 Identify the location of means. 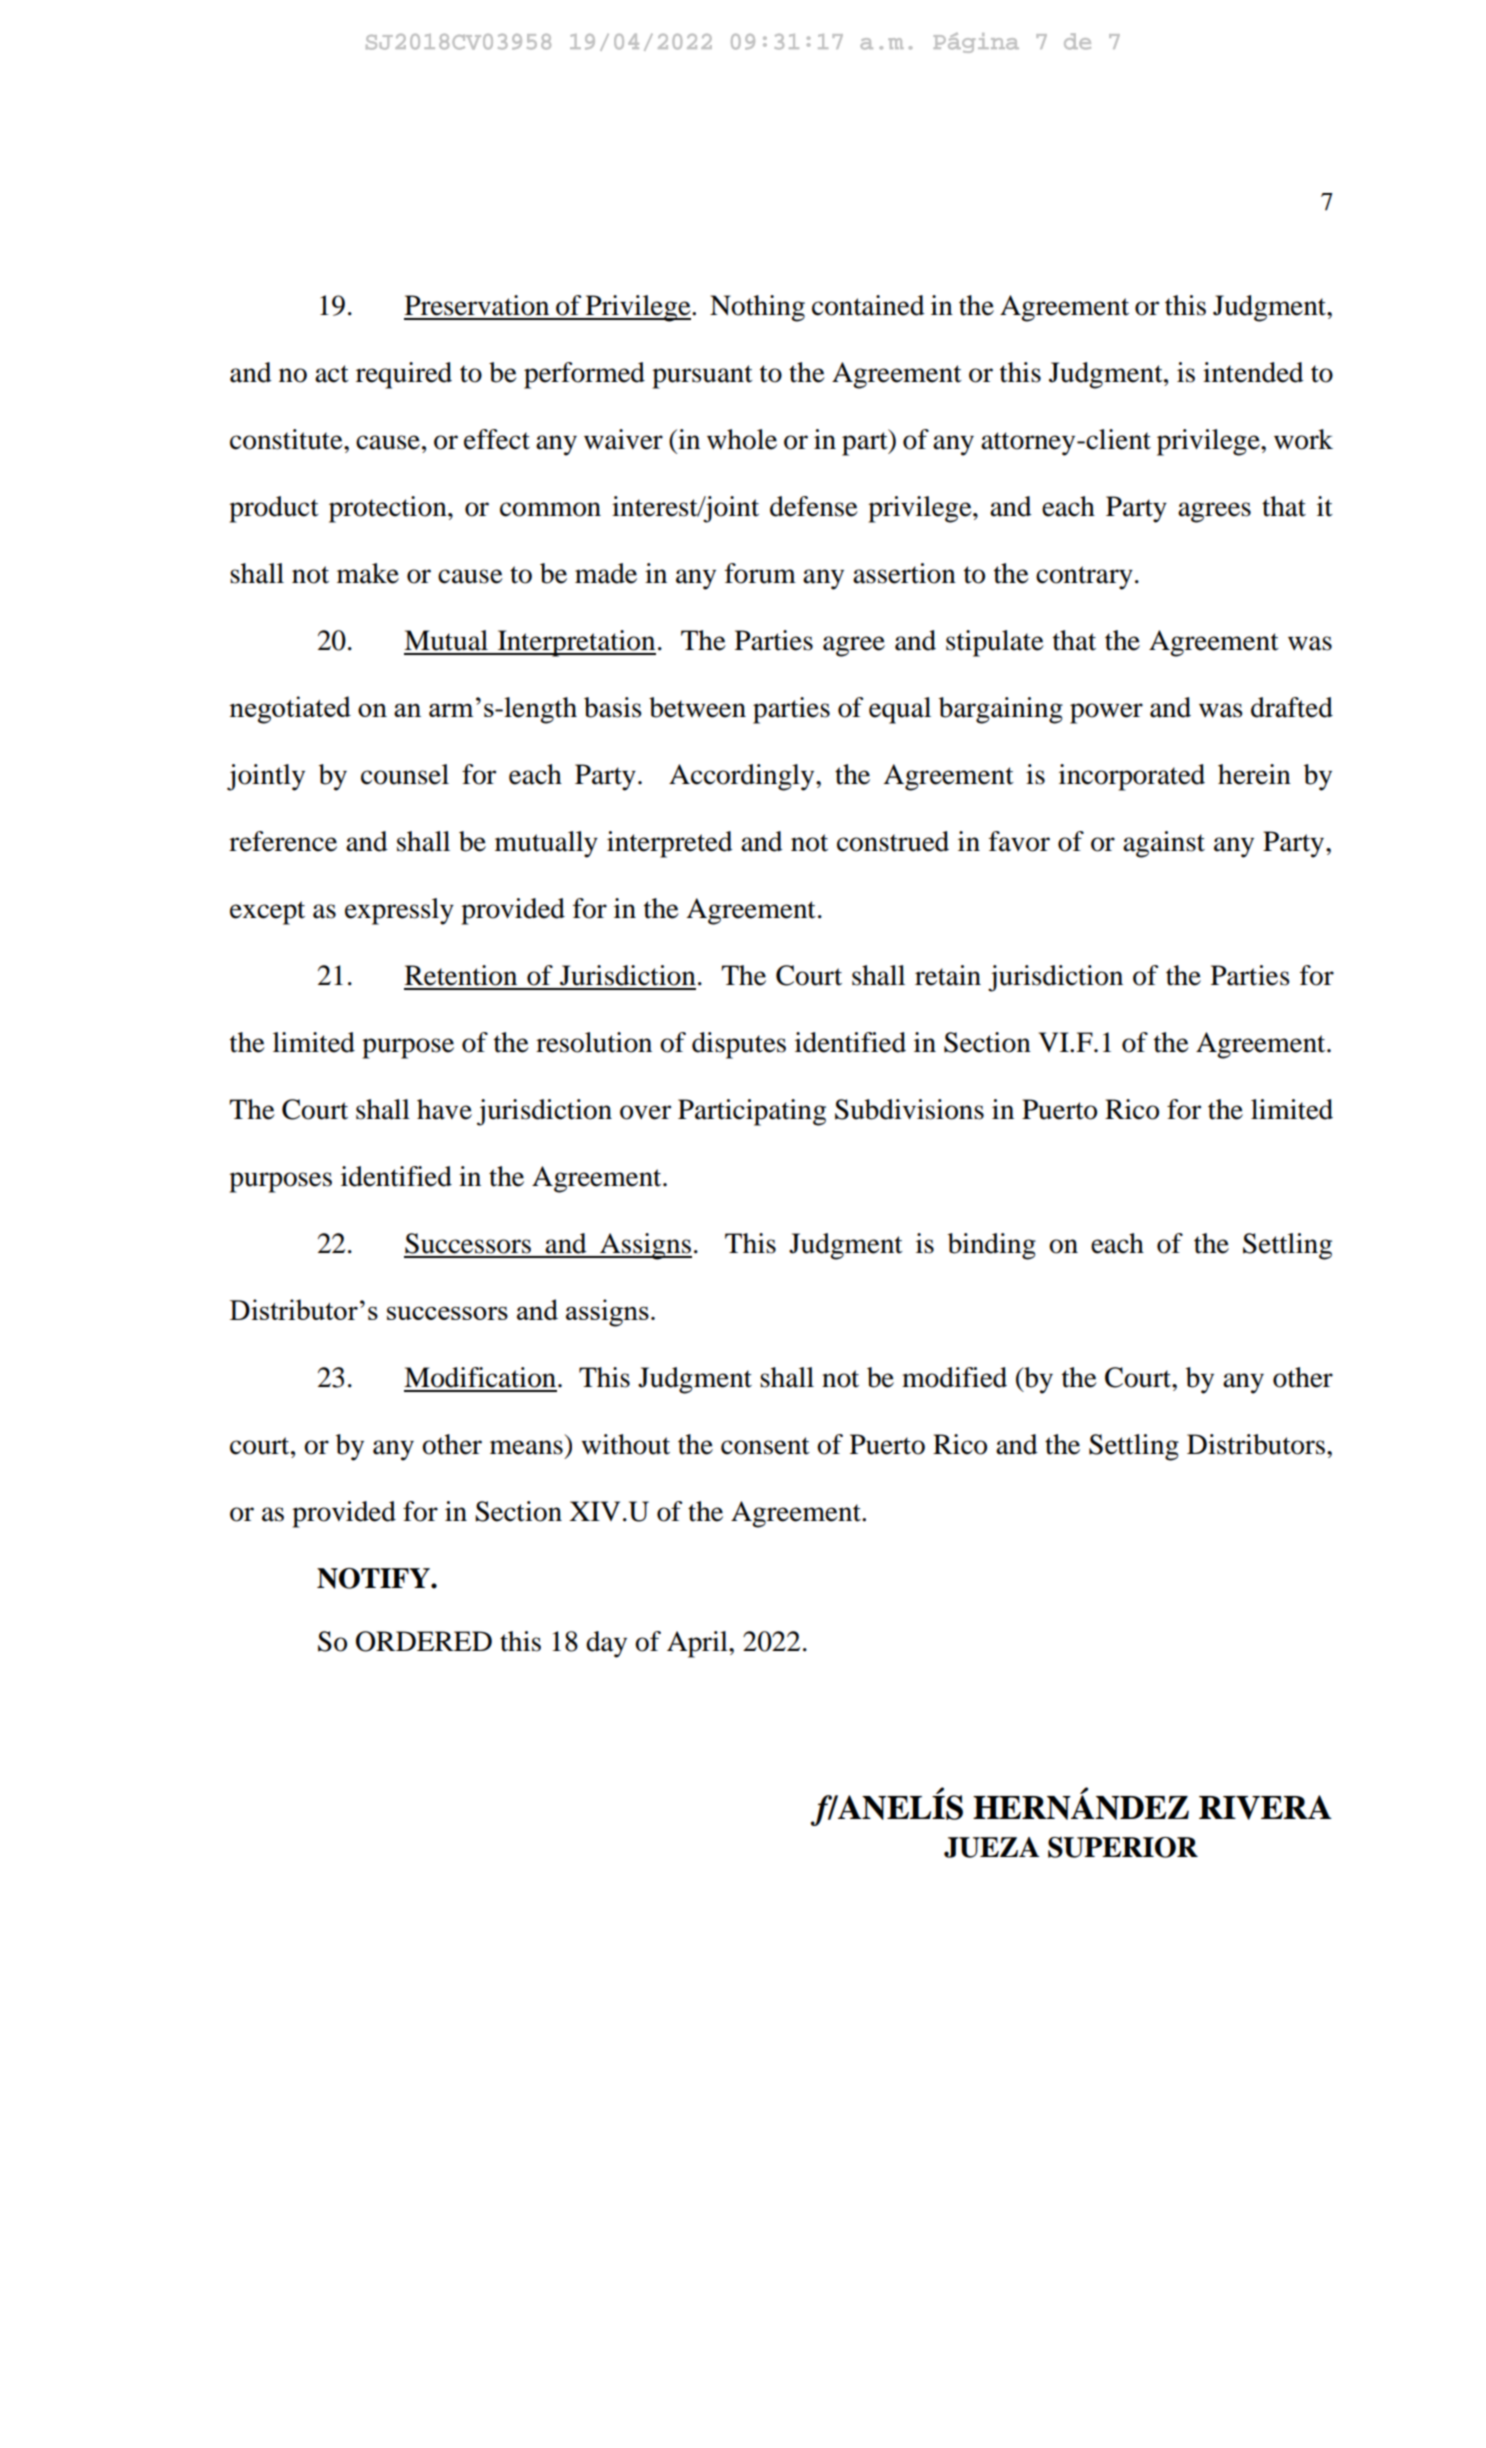
(526, 1447).
